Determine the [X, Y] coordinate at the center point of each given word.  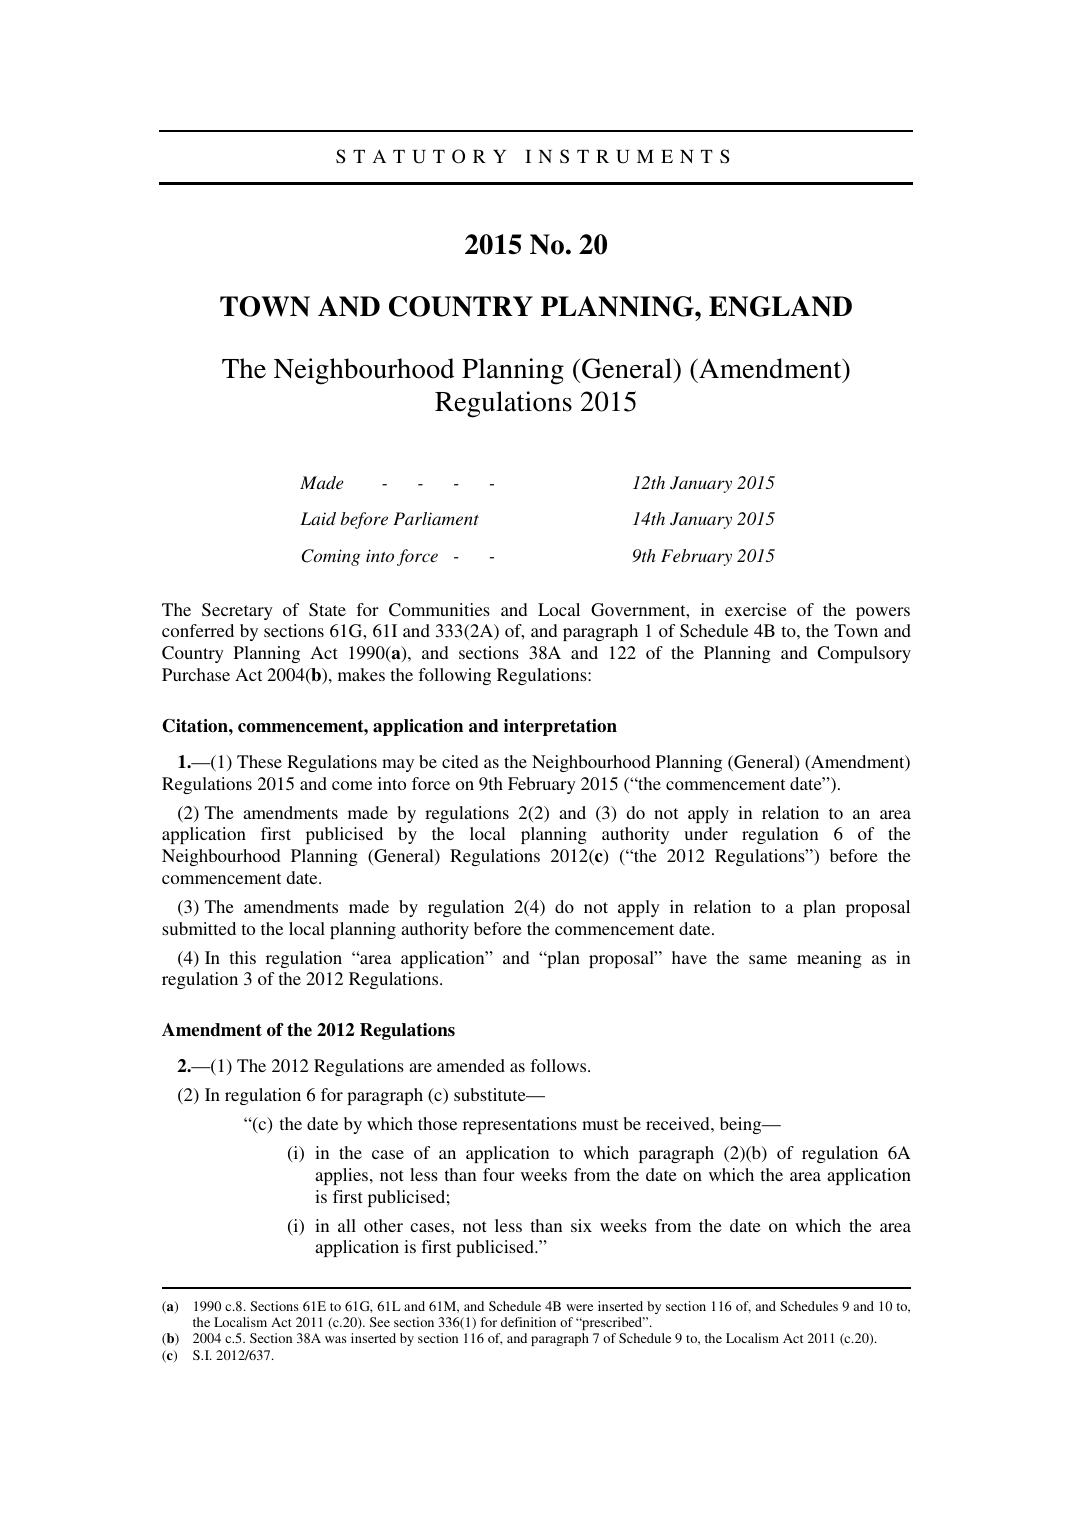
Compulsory [864, 654]
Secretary [237, 611]
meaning [829, 959]
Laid [318, 518]
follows [559, 1065]
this [243, 957]
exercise [756, 609]
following [454, 676]
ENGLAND [780, 306]
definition [528, 1322]
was [336, 1339]
